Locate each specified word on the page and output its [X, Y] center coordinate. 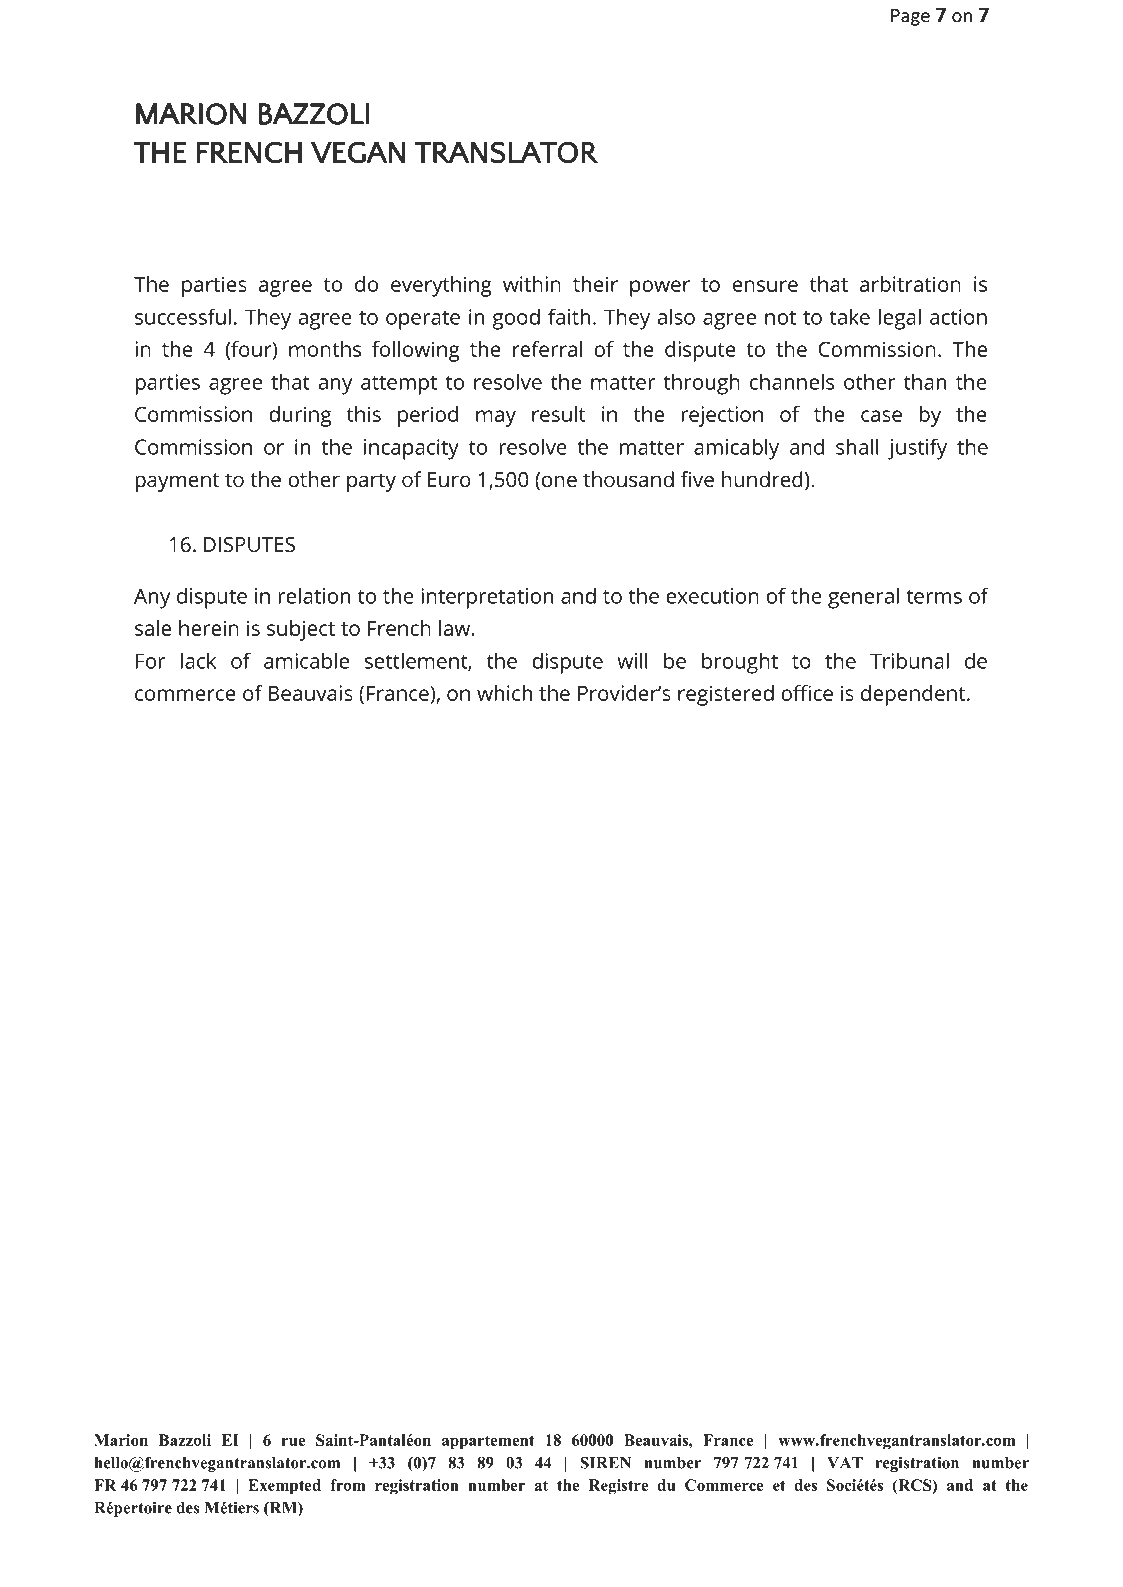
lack [198, 660]
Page [910, 17]
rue [293, 1442]
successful [183, 316]
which [504, 693]
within [532, 284]
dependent [914, 695]
